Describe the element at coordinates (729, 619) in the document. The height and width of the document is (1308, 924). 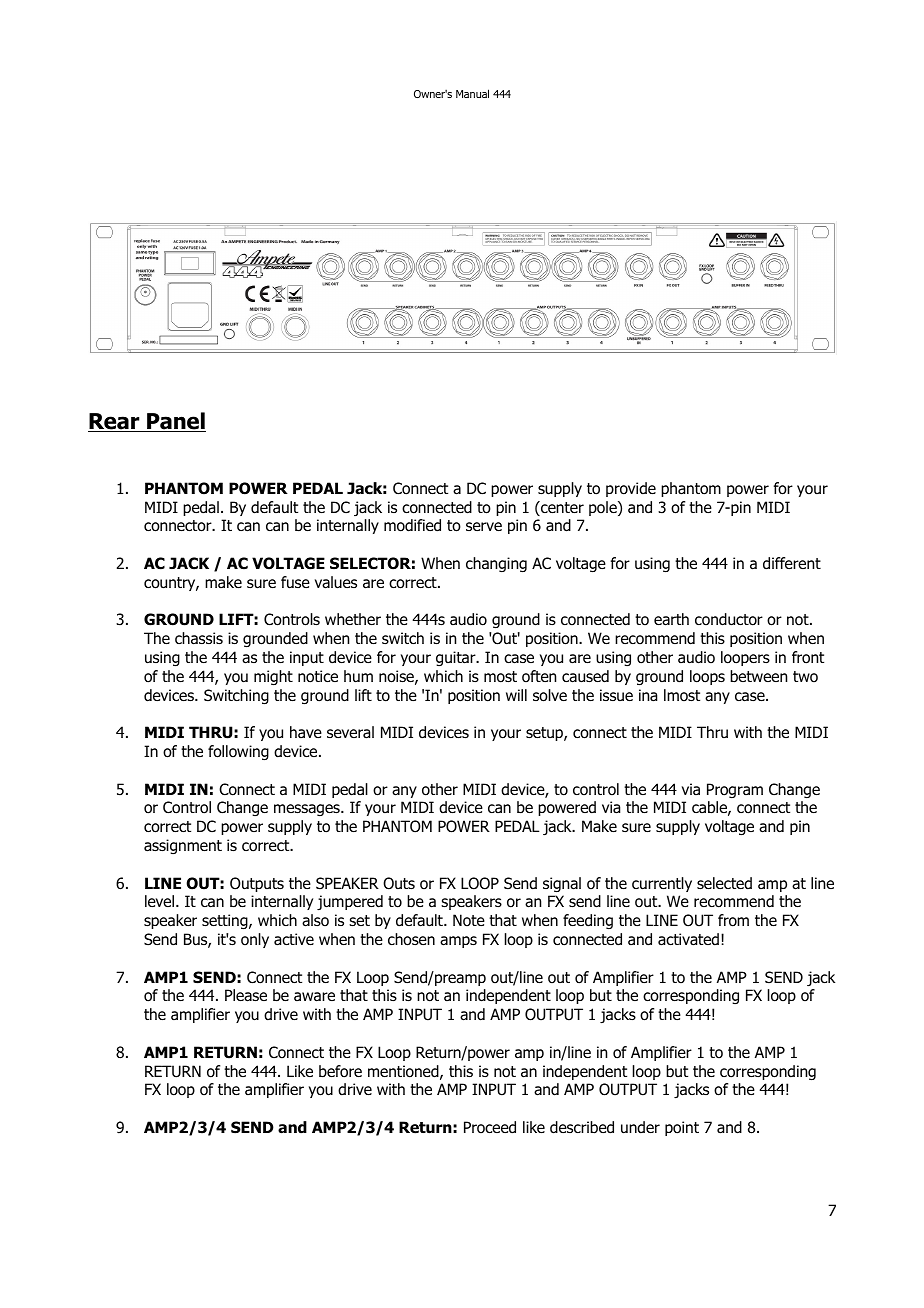
I see `conductor` at that location.
